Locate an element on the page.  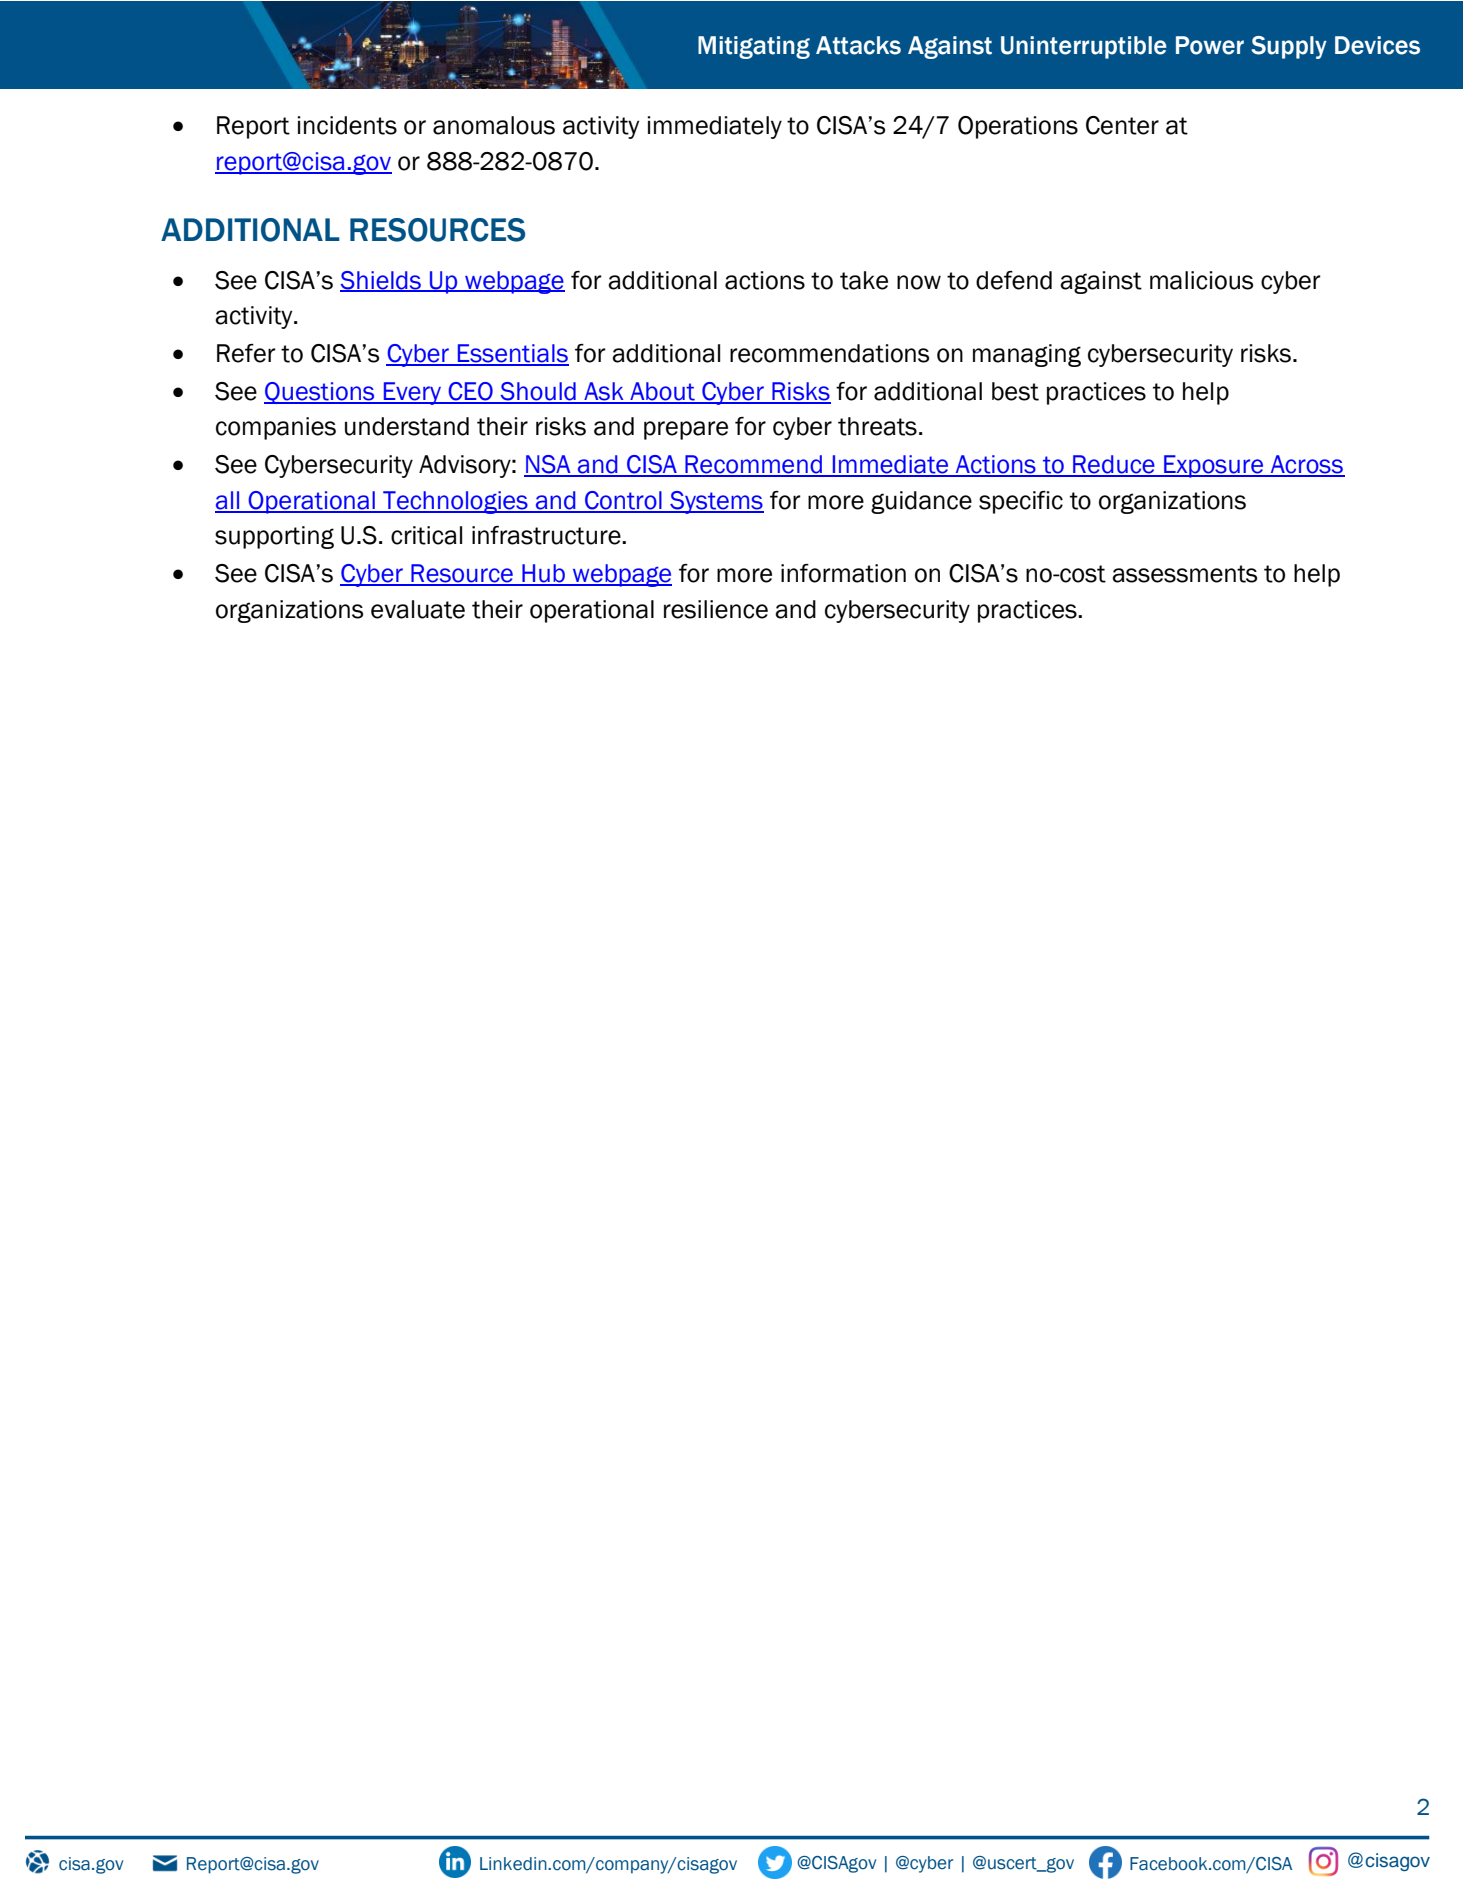
best is located at coordinates (1015, 391).
